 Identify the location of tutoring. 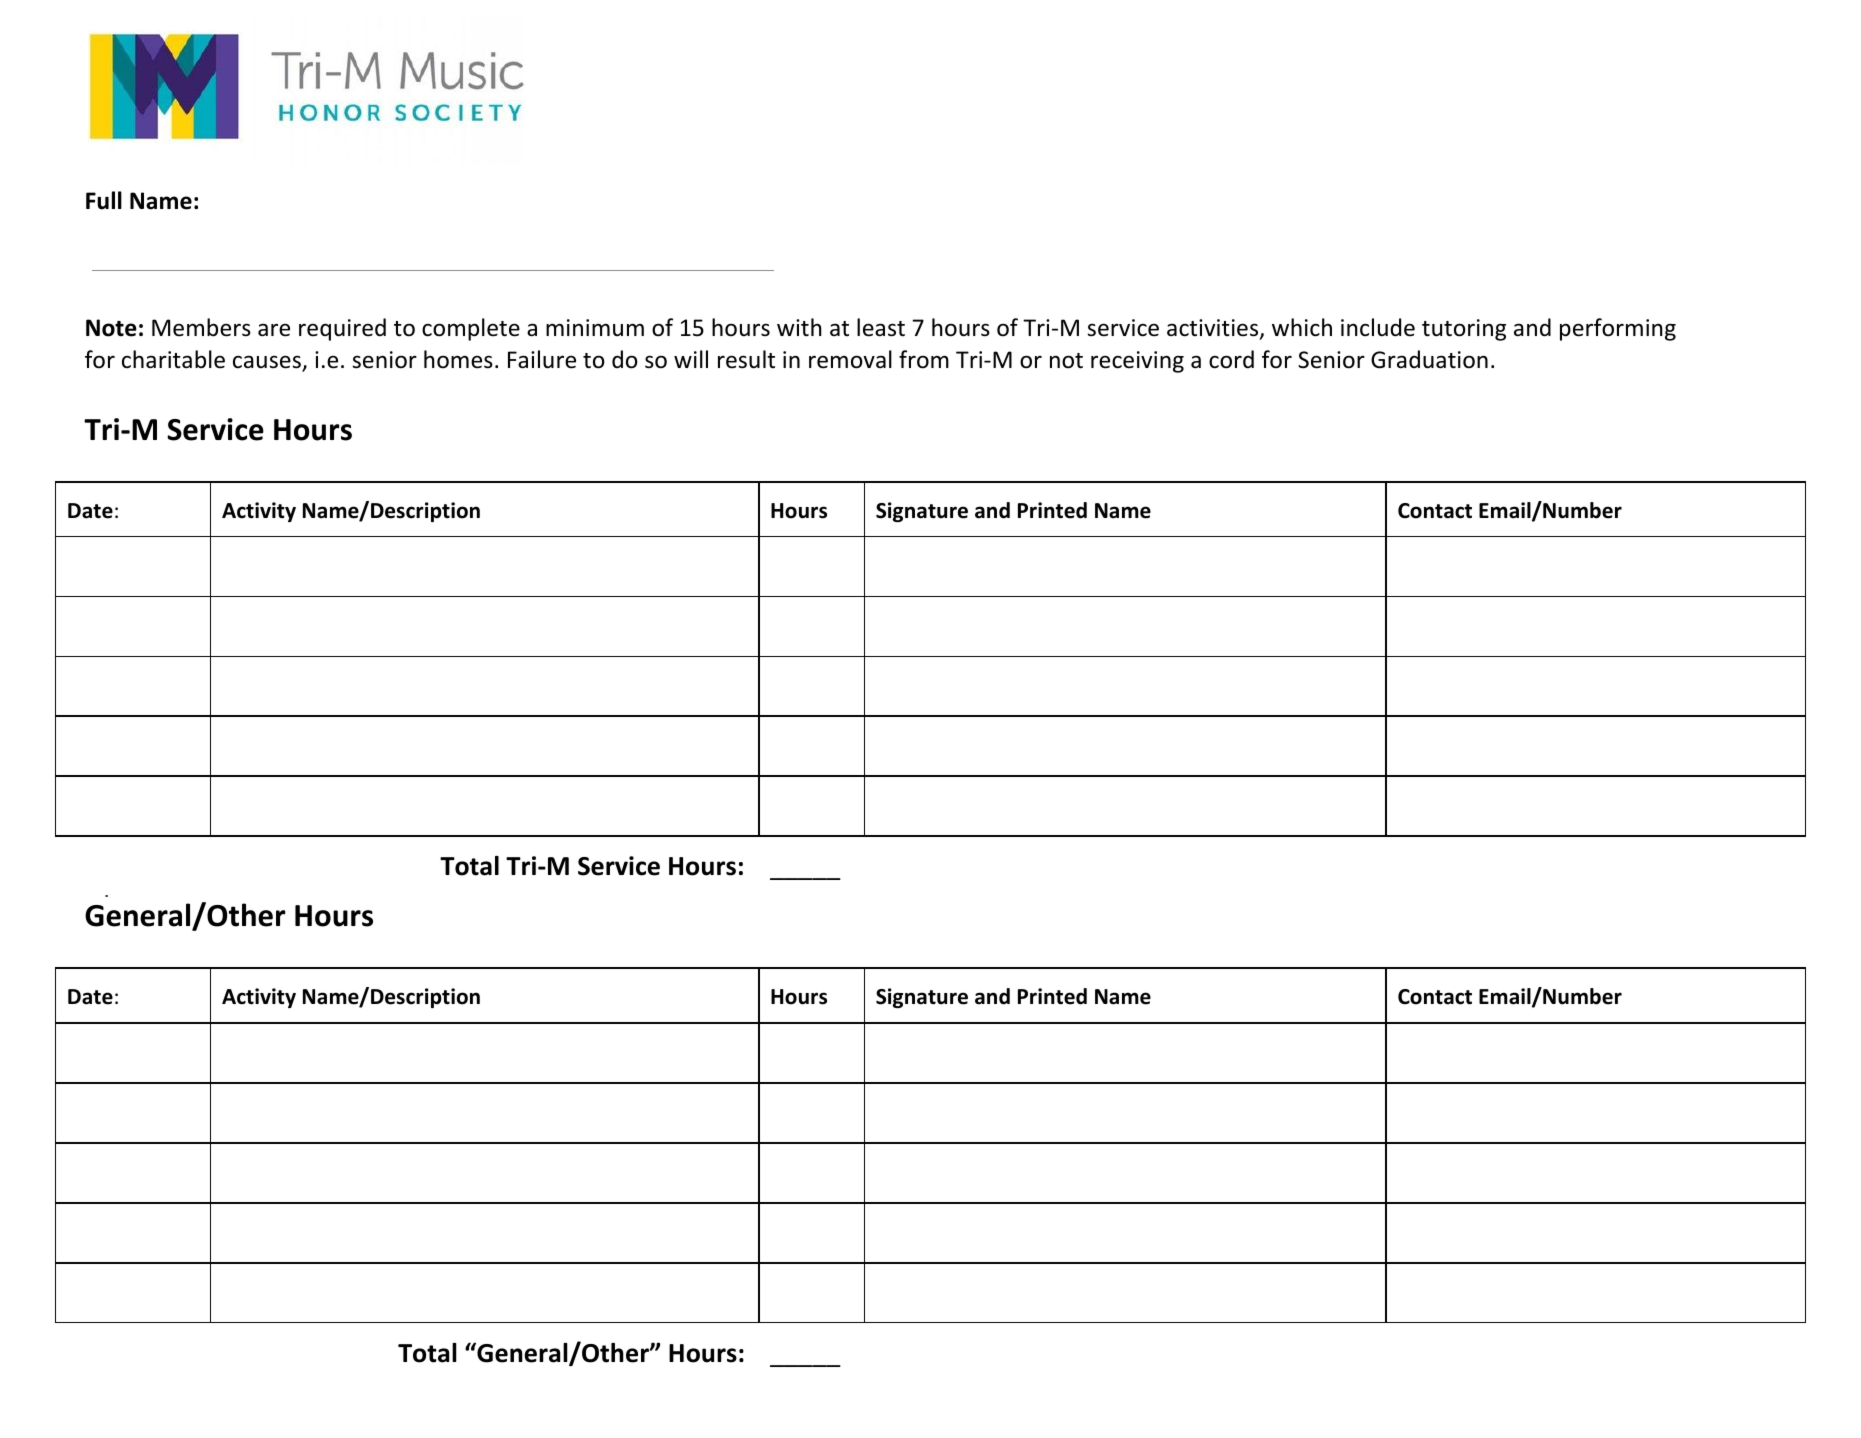
(1464, 330).
